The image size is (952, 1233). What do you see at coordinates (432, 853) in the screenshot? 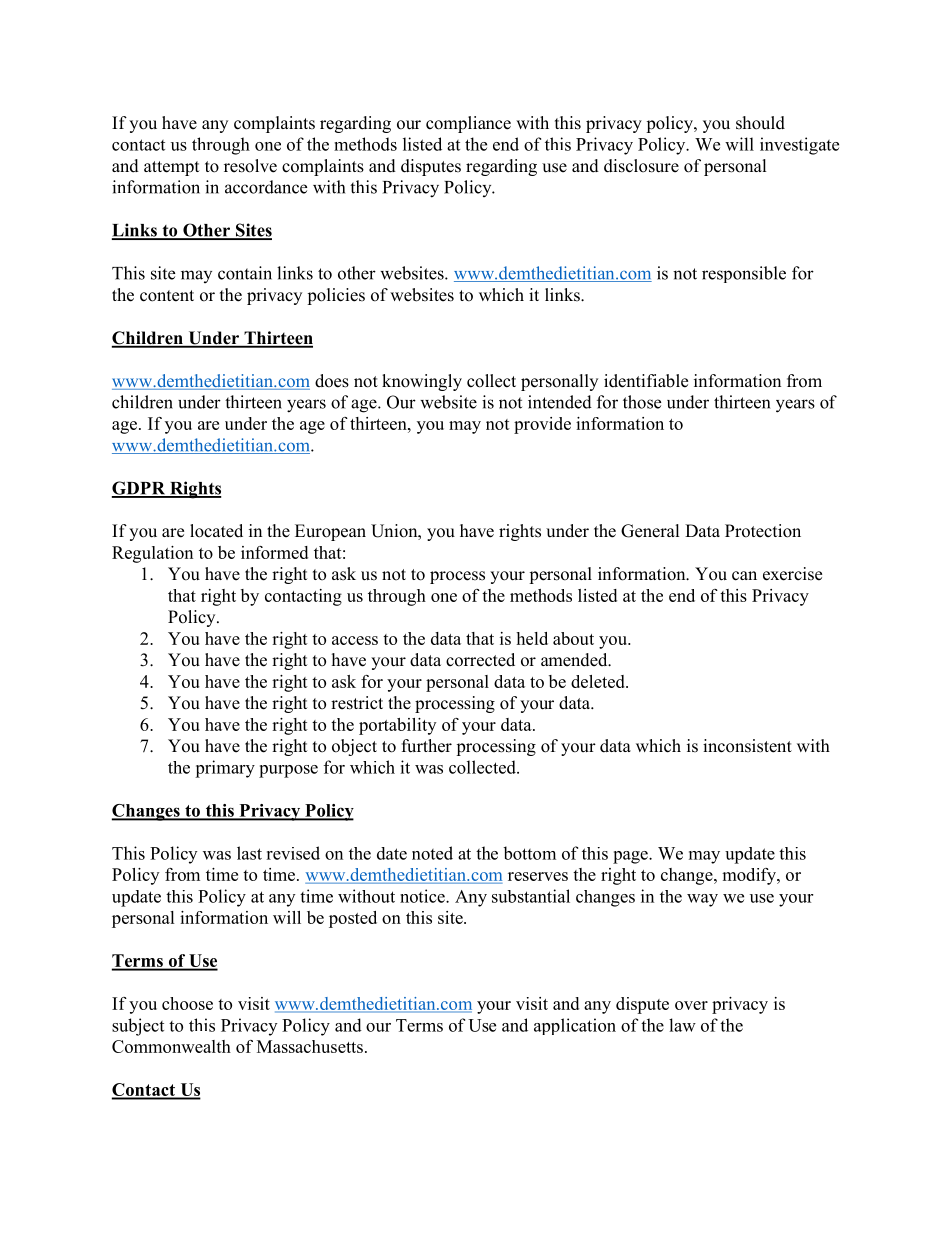
I see `noted` at bounding box center [432, 853].
